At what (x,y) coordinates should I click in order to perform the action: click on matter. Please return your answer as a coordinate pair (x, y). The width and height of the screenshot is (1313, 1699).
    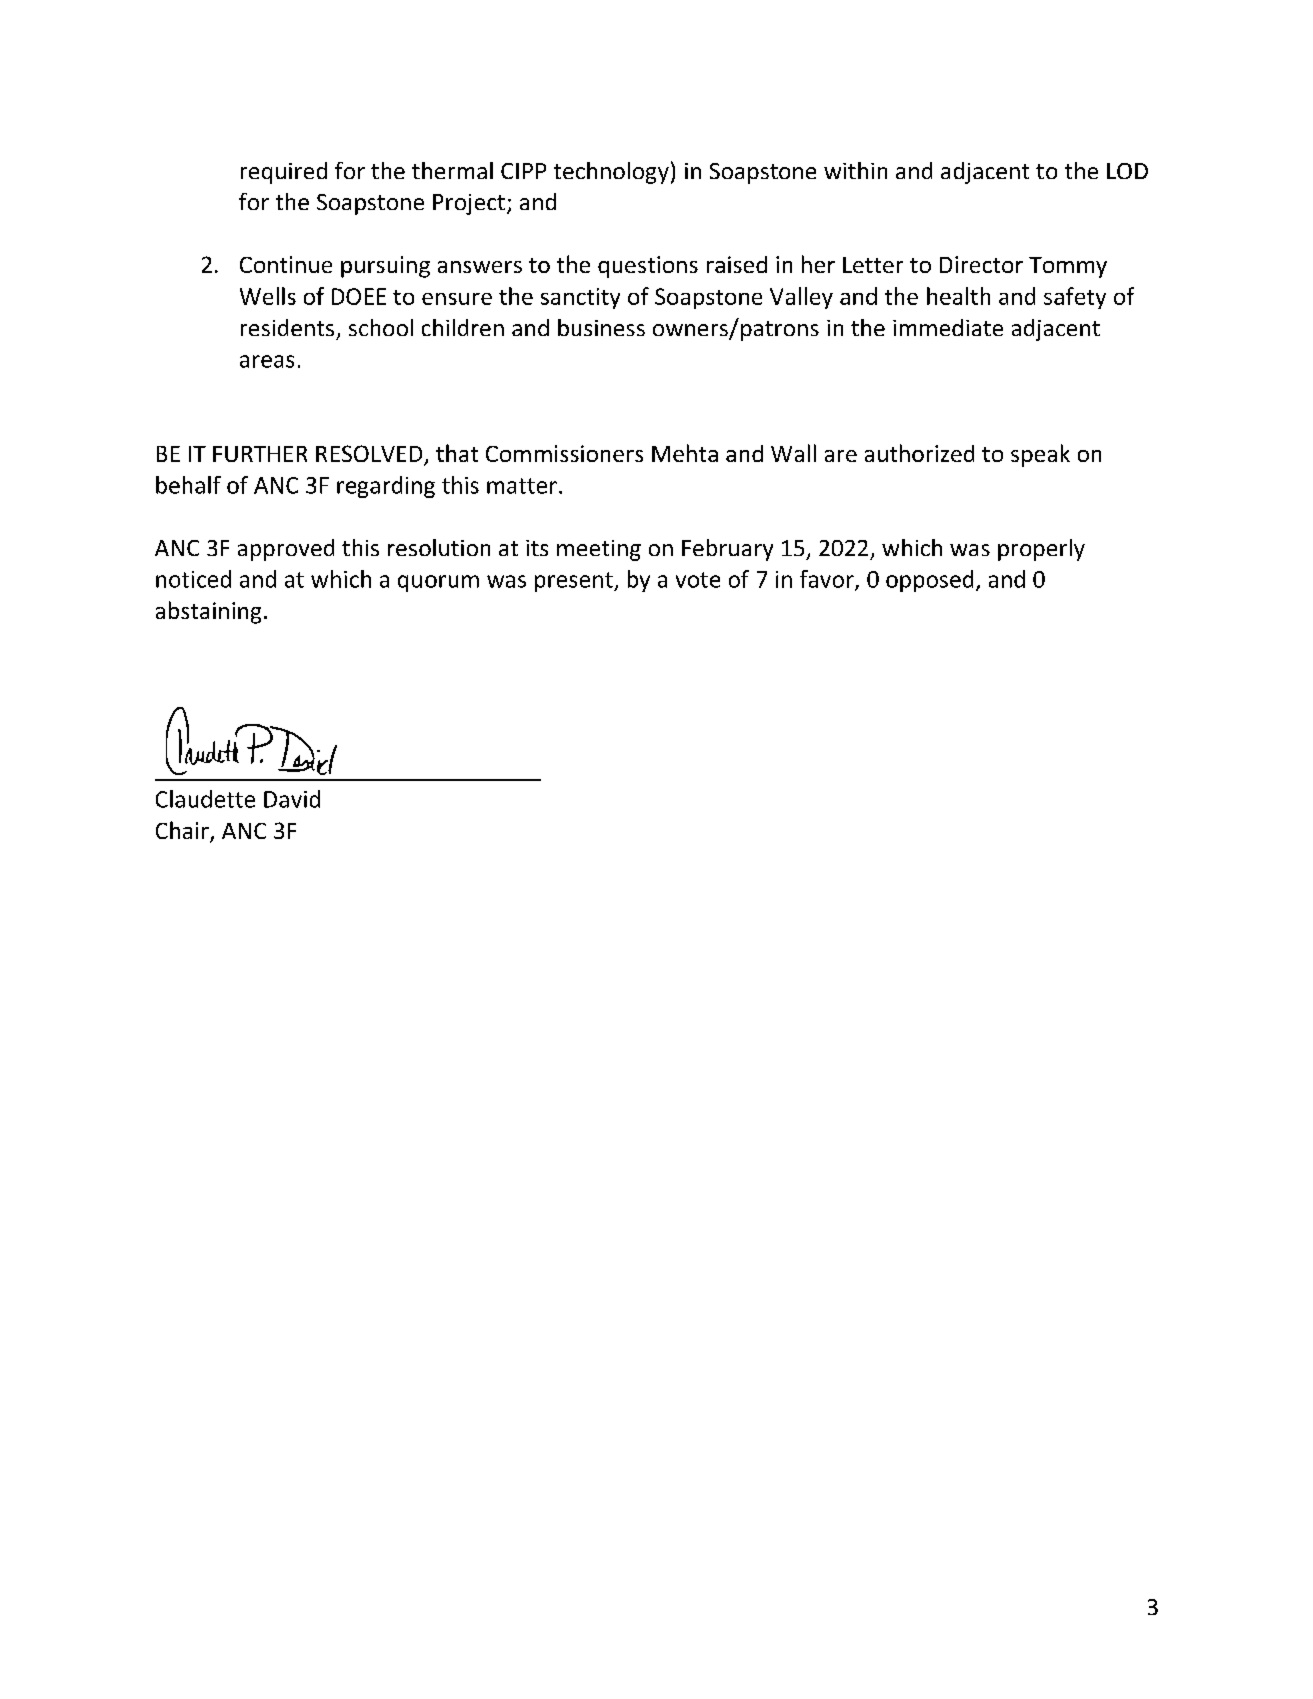
    Looking at the image, I should click on (522, 486).
